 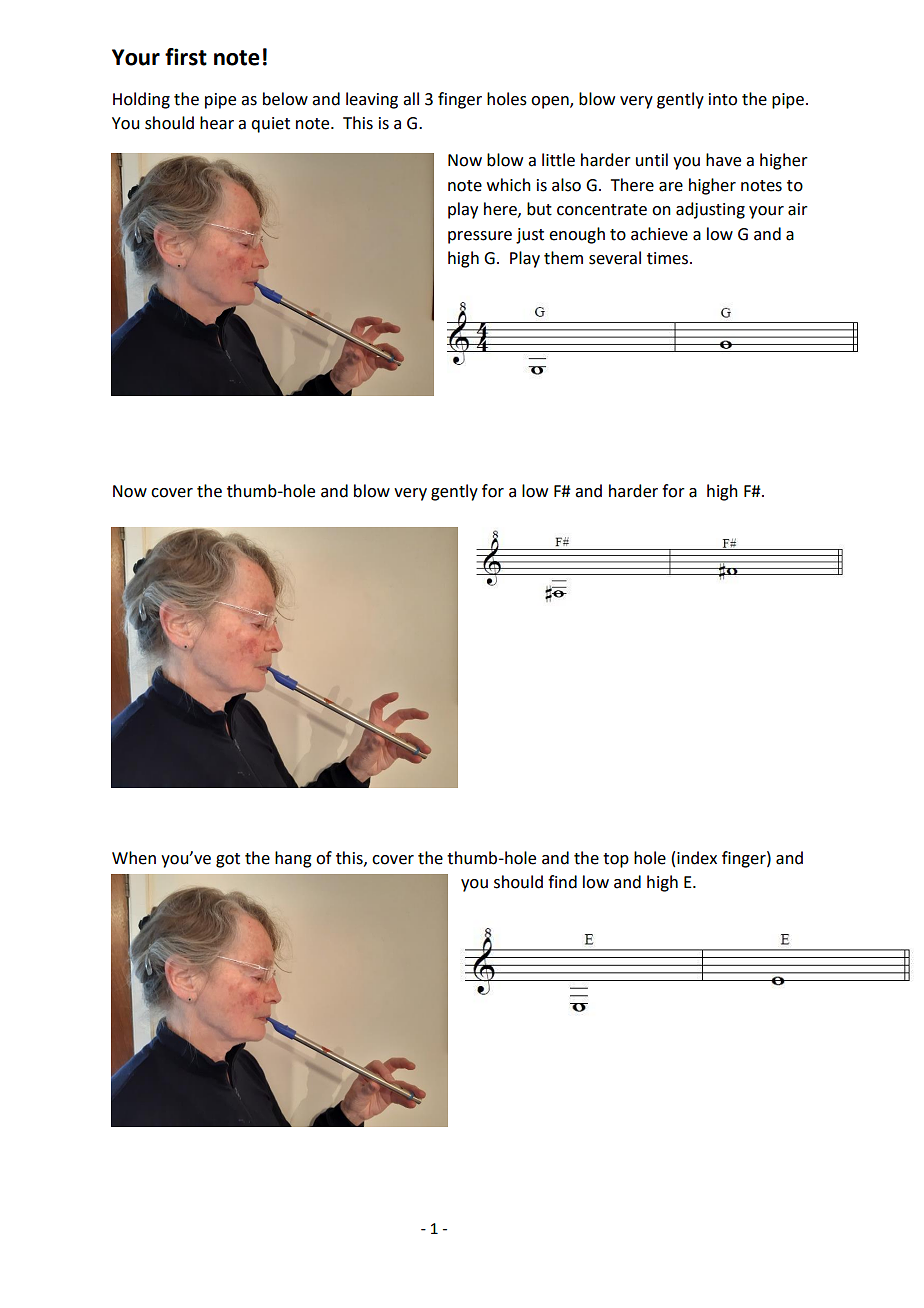 What do you see at coordinates (723, 99) in the screenshot?
I see `into` at bounding box center [723, 99].
